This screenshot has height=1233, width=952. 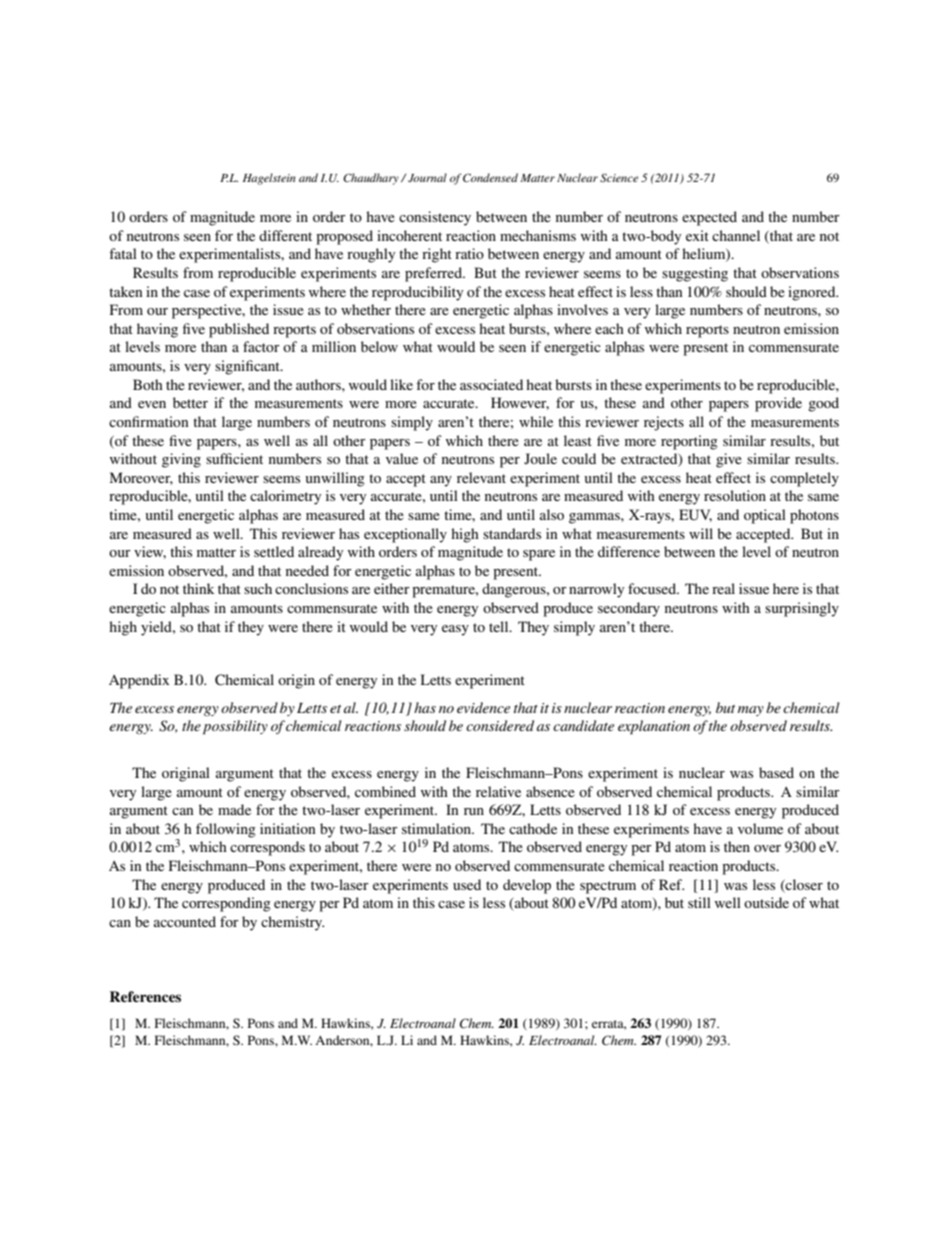 I want to click on volume, so click(x=760, y=828).
